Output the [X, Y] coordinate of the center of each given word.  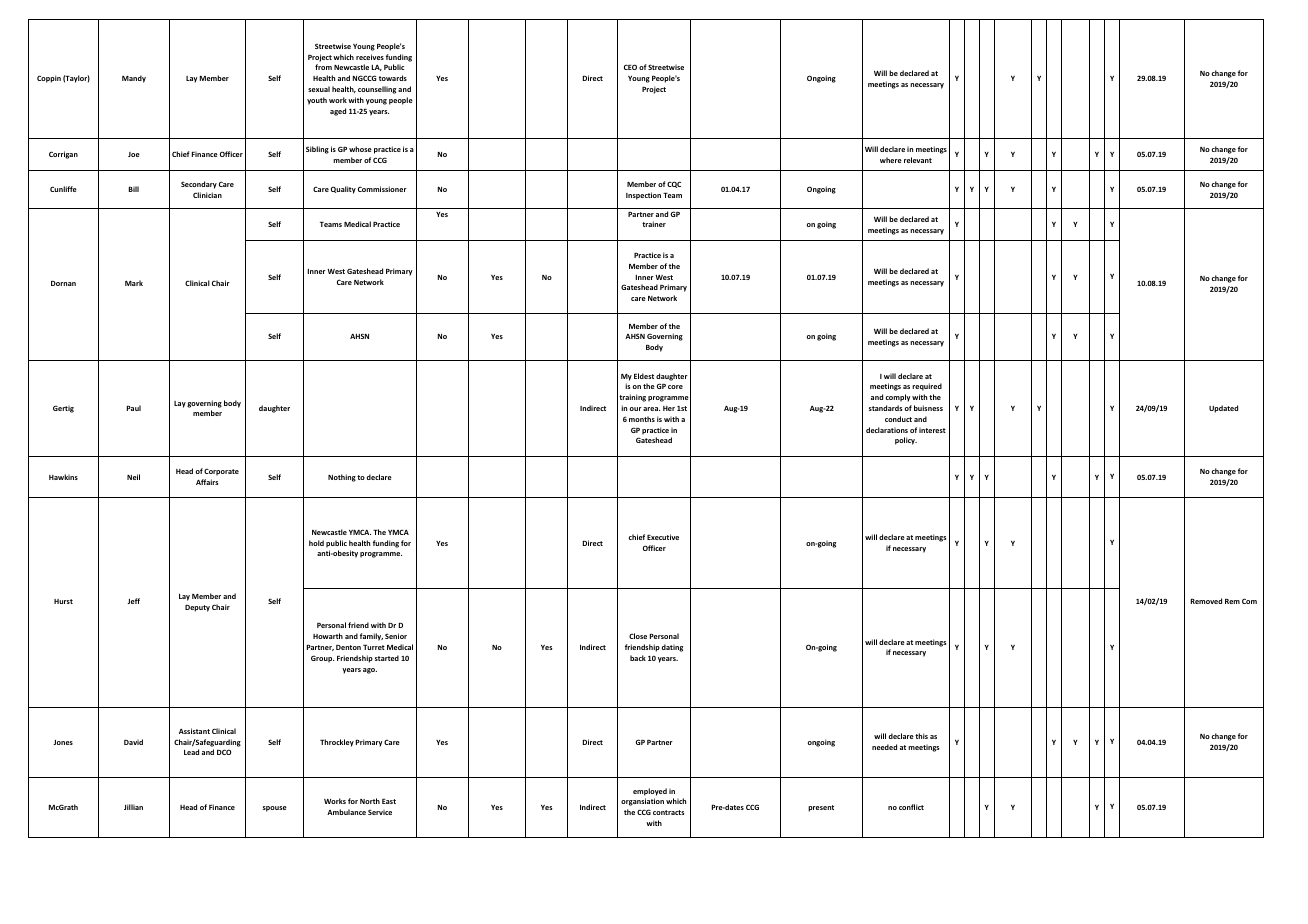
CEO [630, 67]
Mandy [134, 79]
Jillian [133, 807]
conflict [911, 807]
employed [650, 792]
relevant [918, 160]
